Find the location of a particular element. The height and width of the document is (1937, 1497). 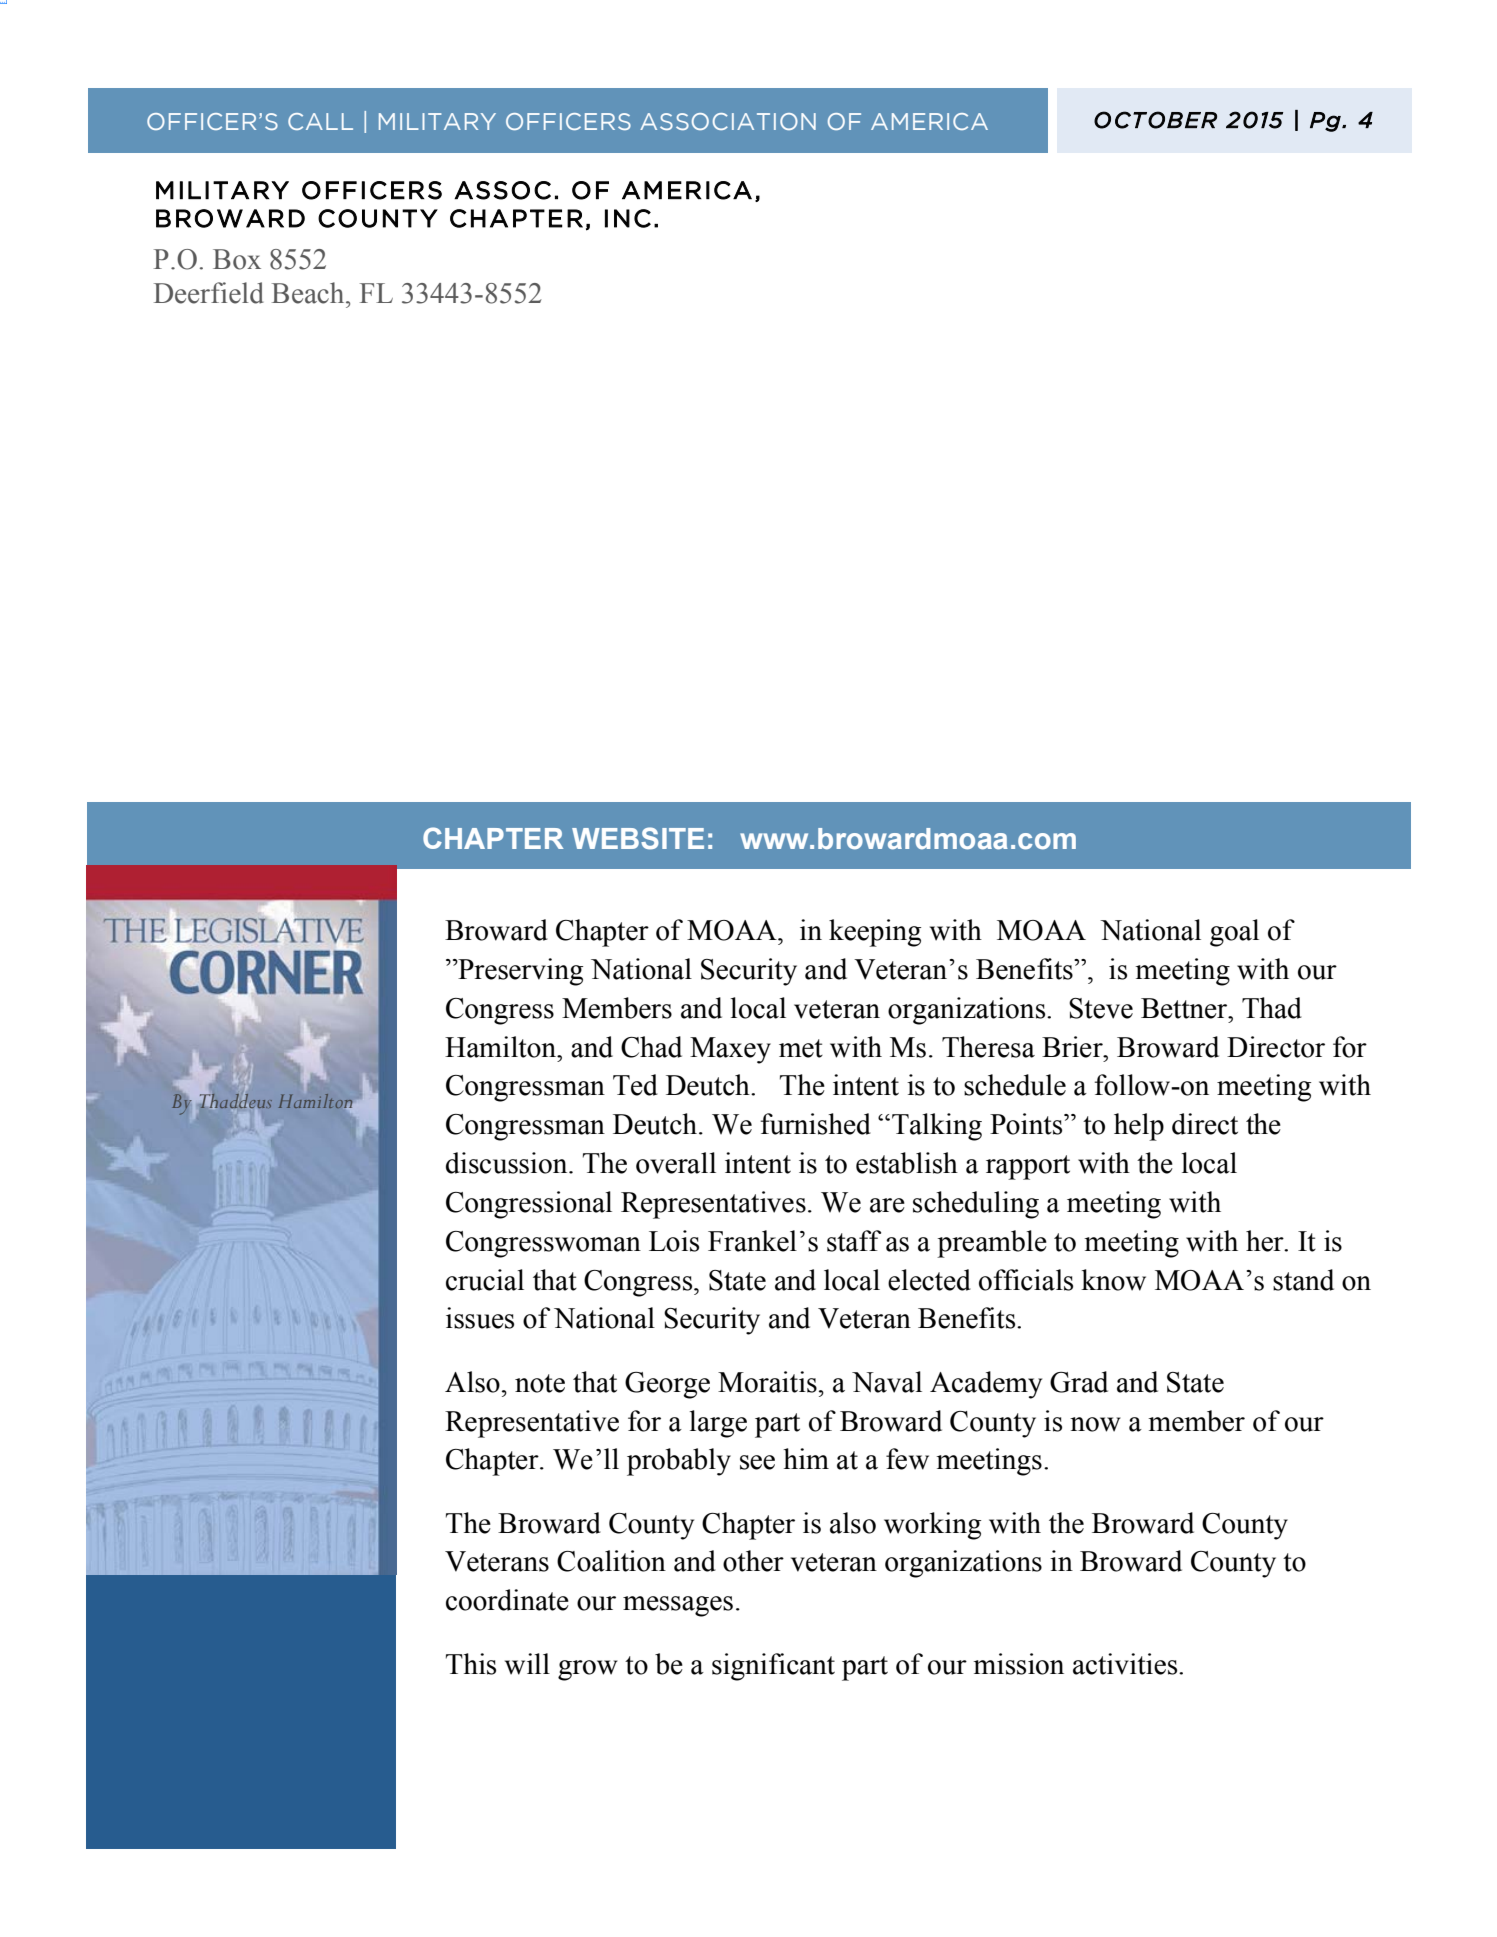

goal is located at coordinates (1234, 933).
